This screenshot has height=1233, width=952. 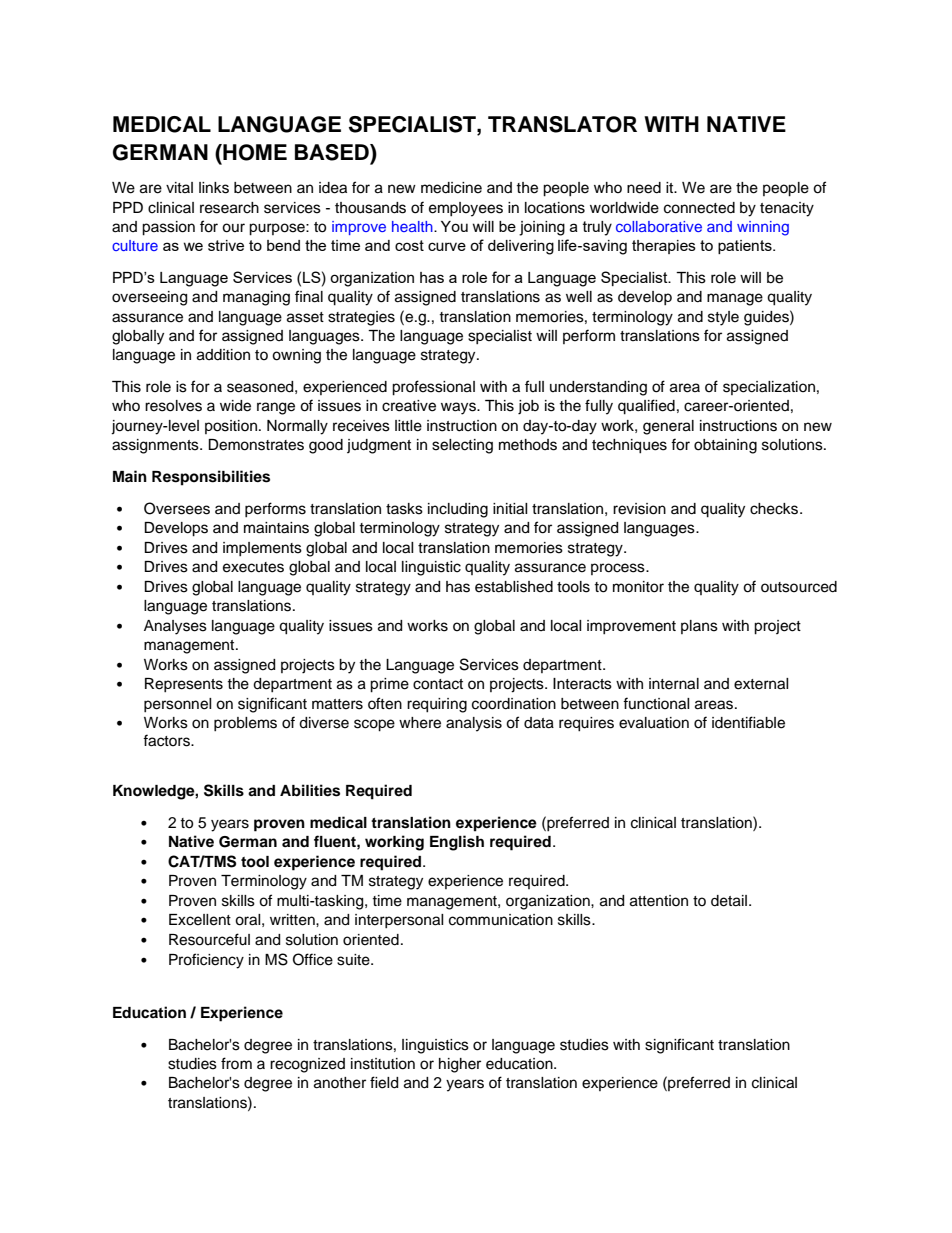 I want to click on detail, so click(x=729, y=901).
